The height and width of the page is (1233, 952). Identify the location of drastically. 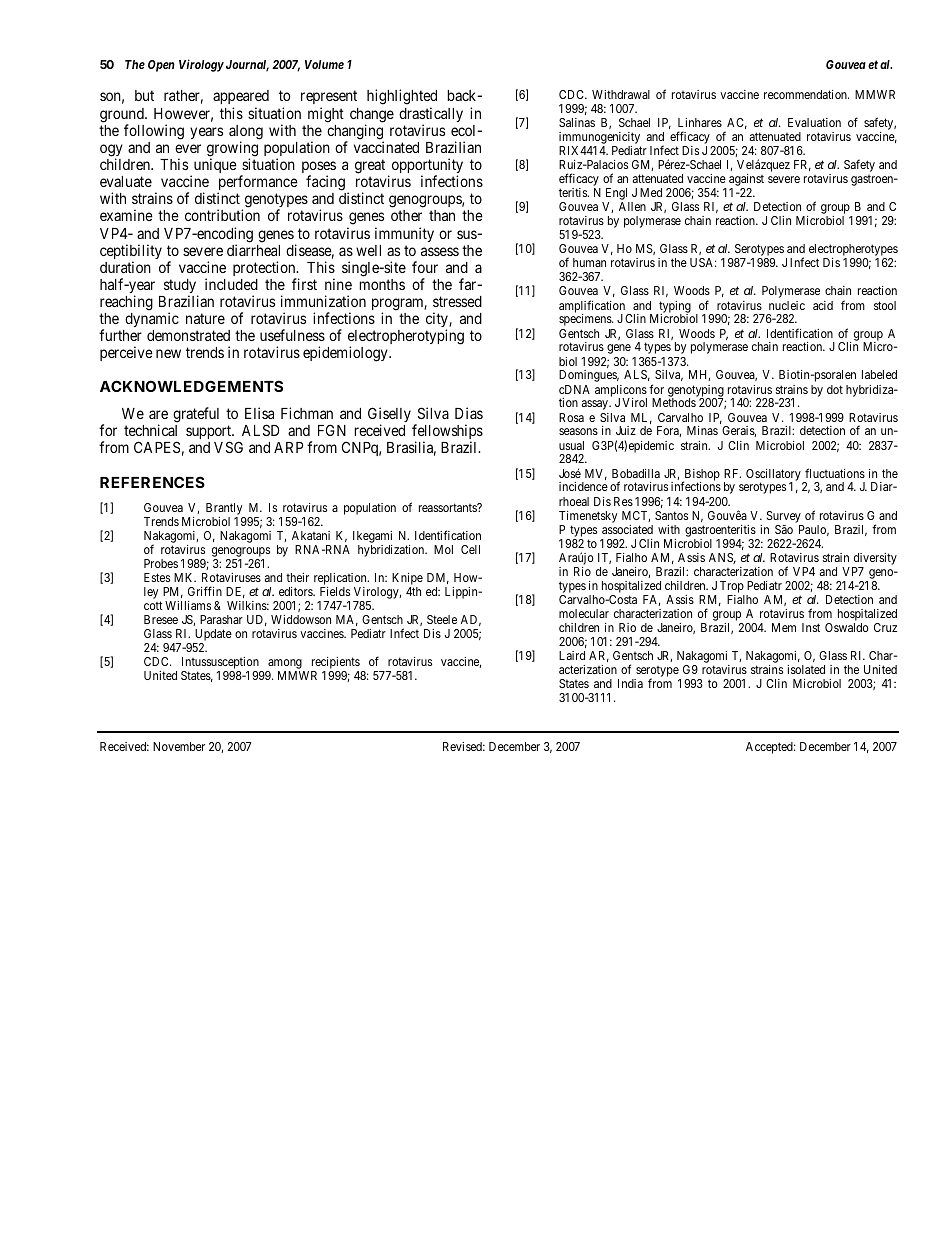
(431, 116).
